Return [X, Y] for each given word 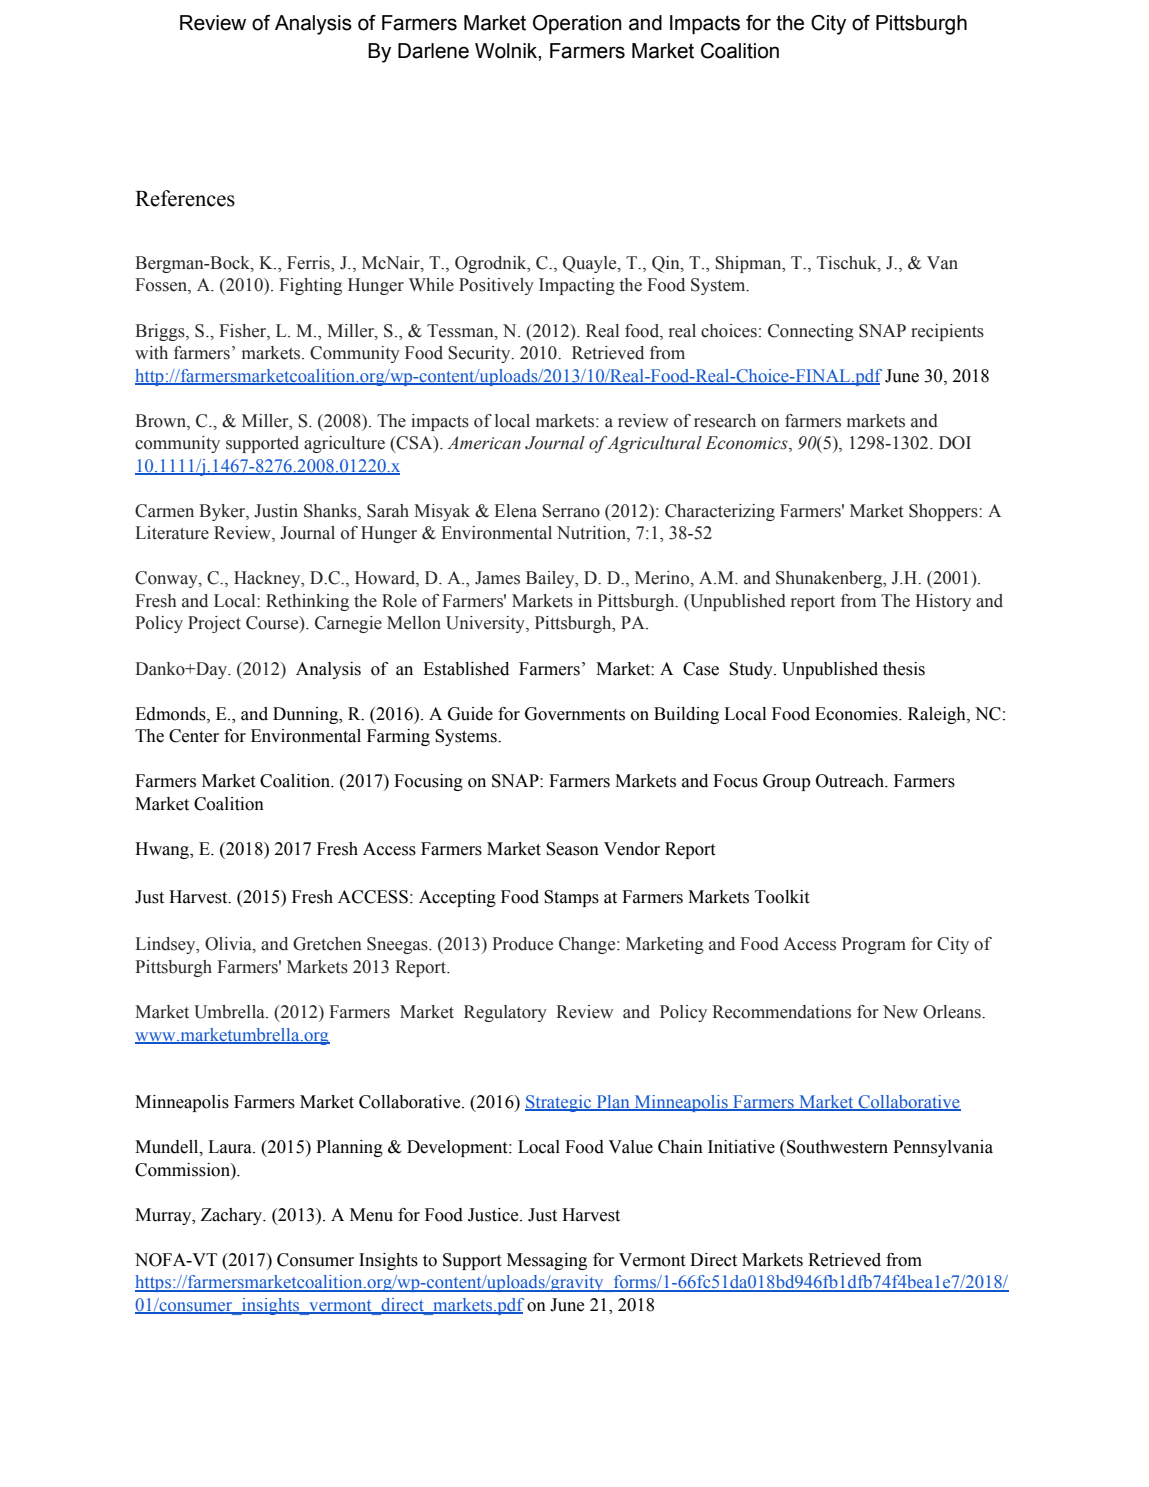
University [486, 624]
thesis [904, 669]
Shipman [749, 264]
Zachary [233, 1216]
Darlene [433, 51]
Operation [577, 25]
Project [214, 624]
